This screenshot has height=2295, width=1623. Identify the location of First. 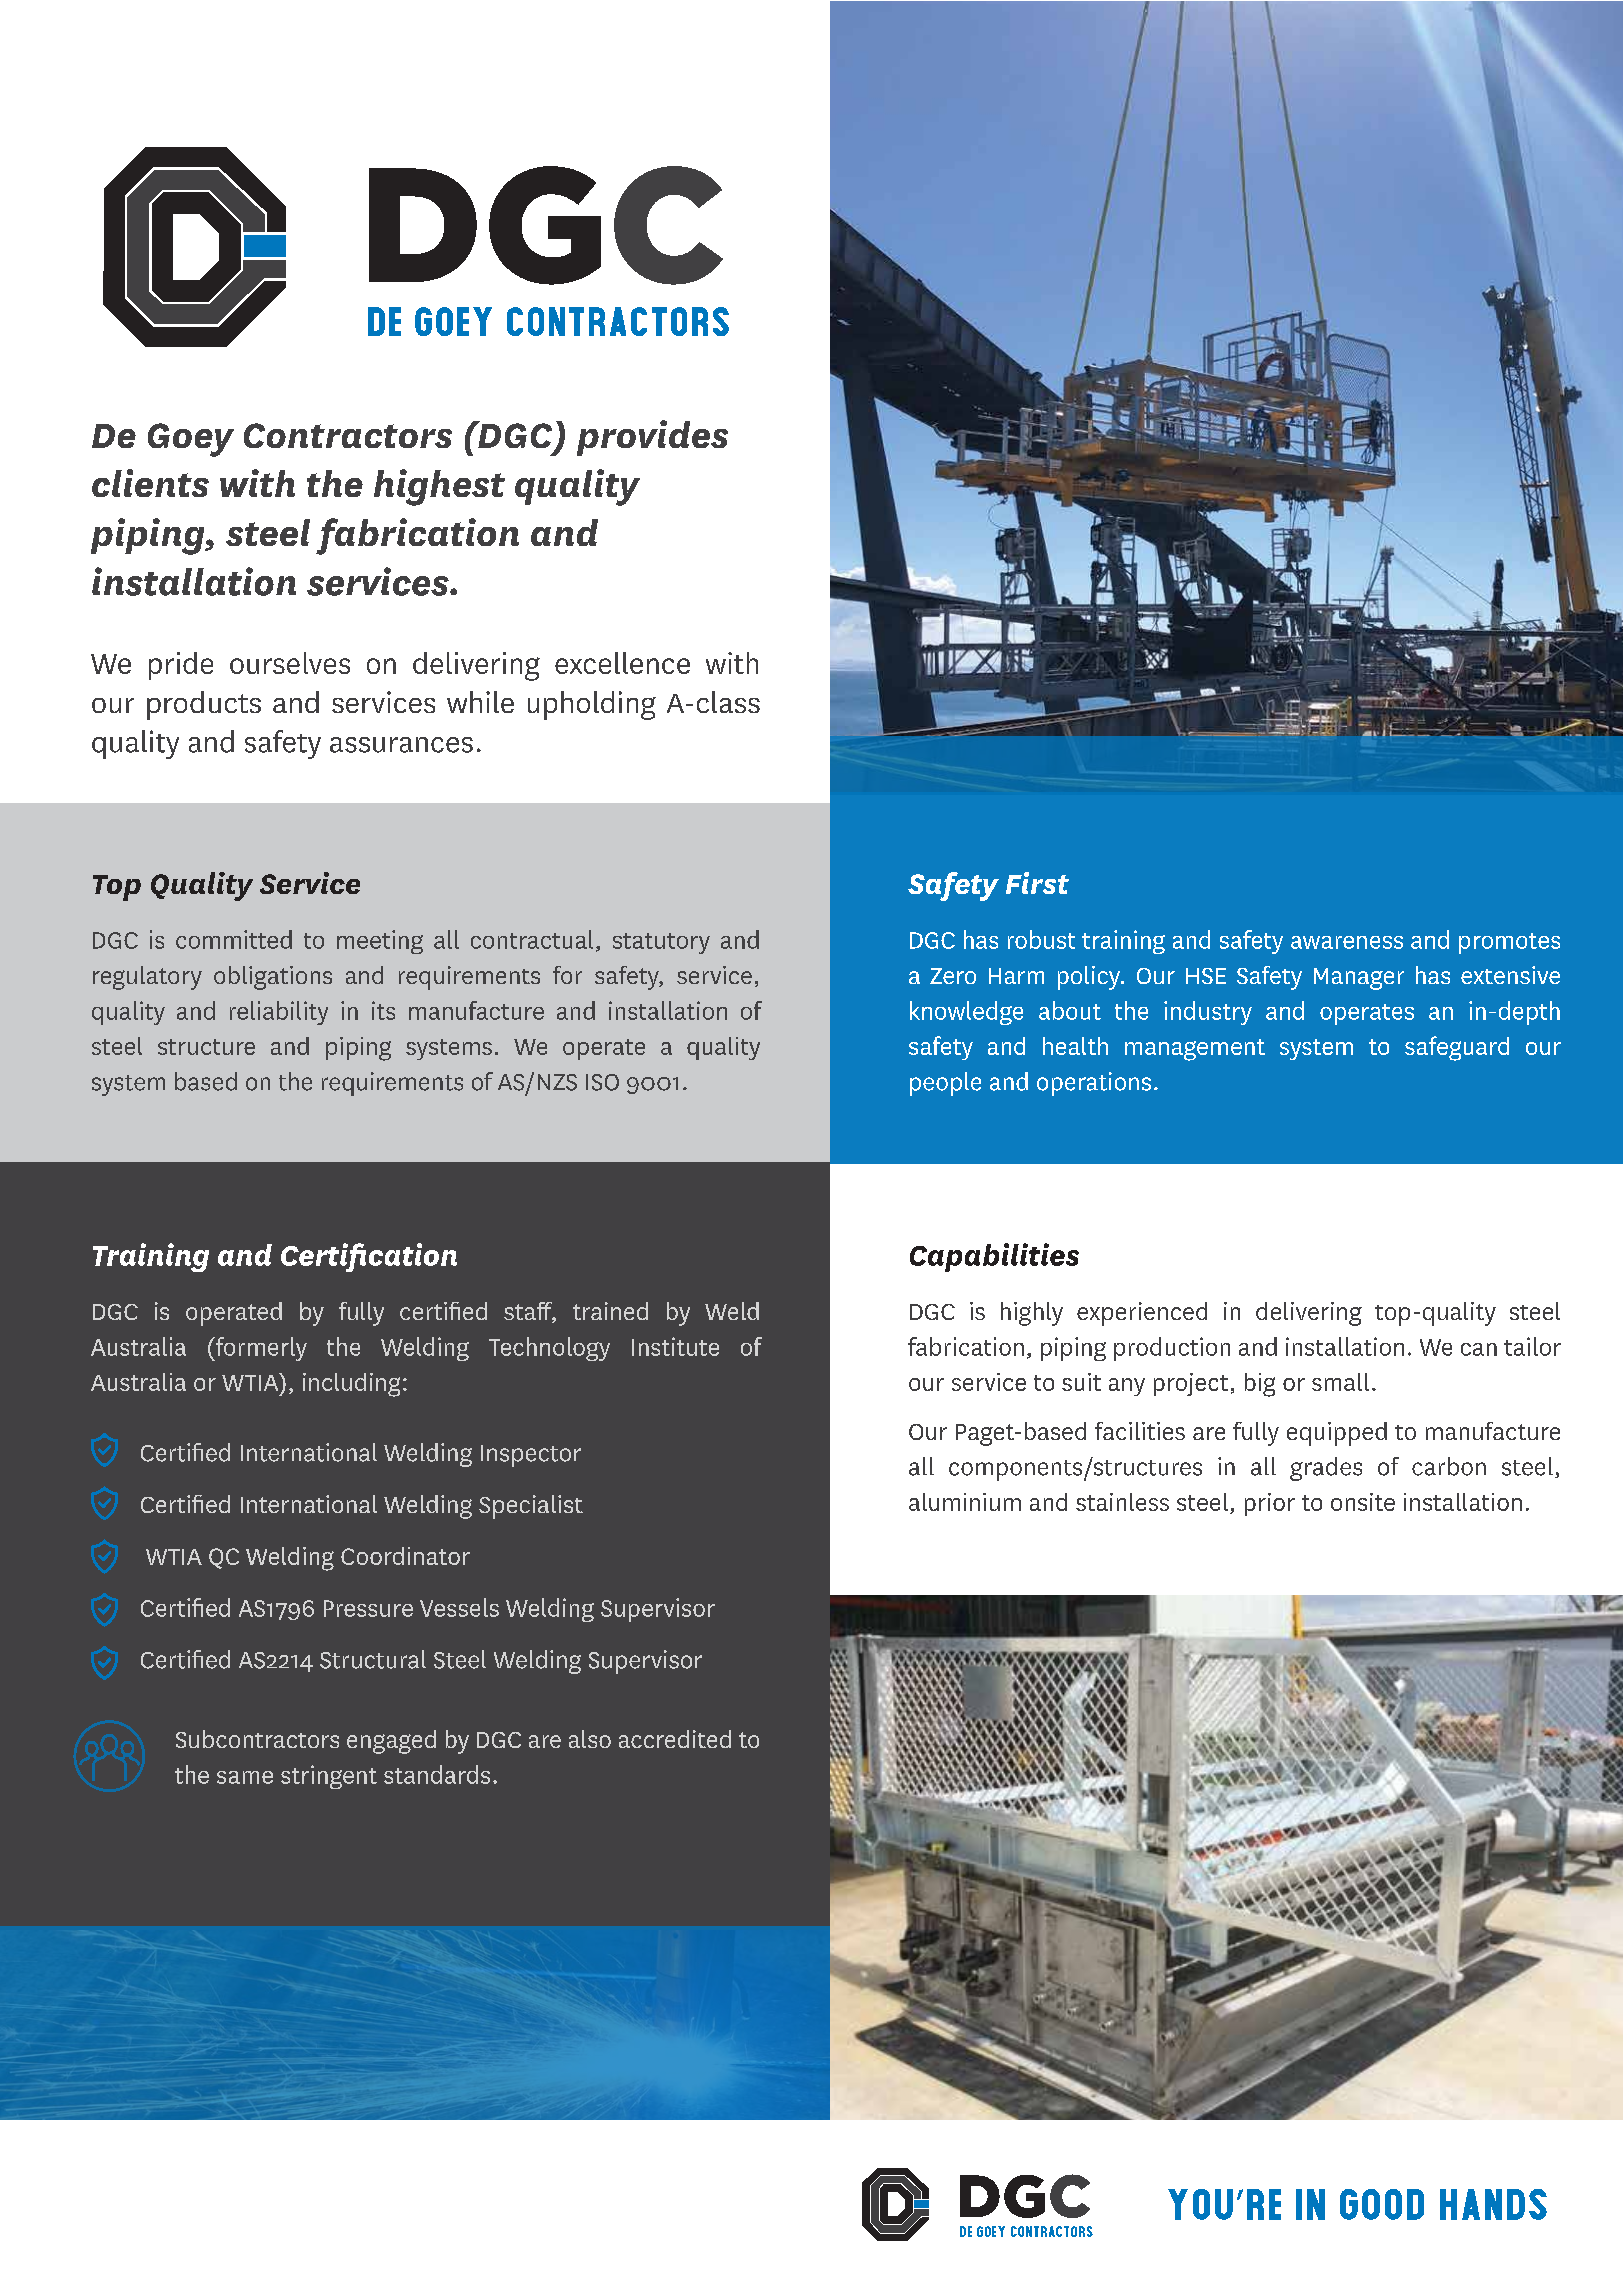
(1037, 883).
